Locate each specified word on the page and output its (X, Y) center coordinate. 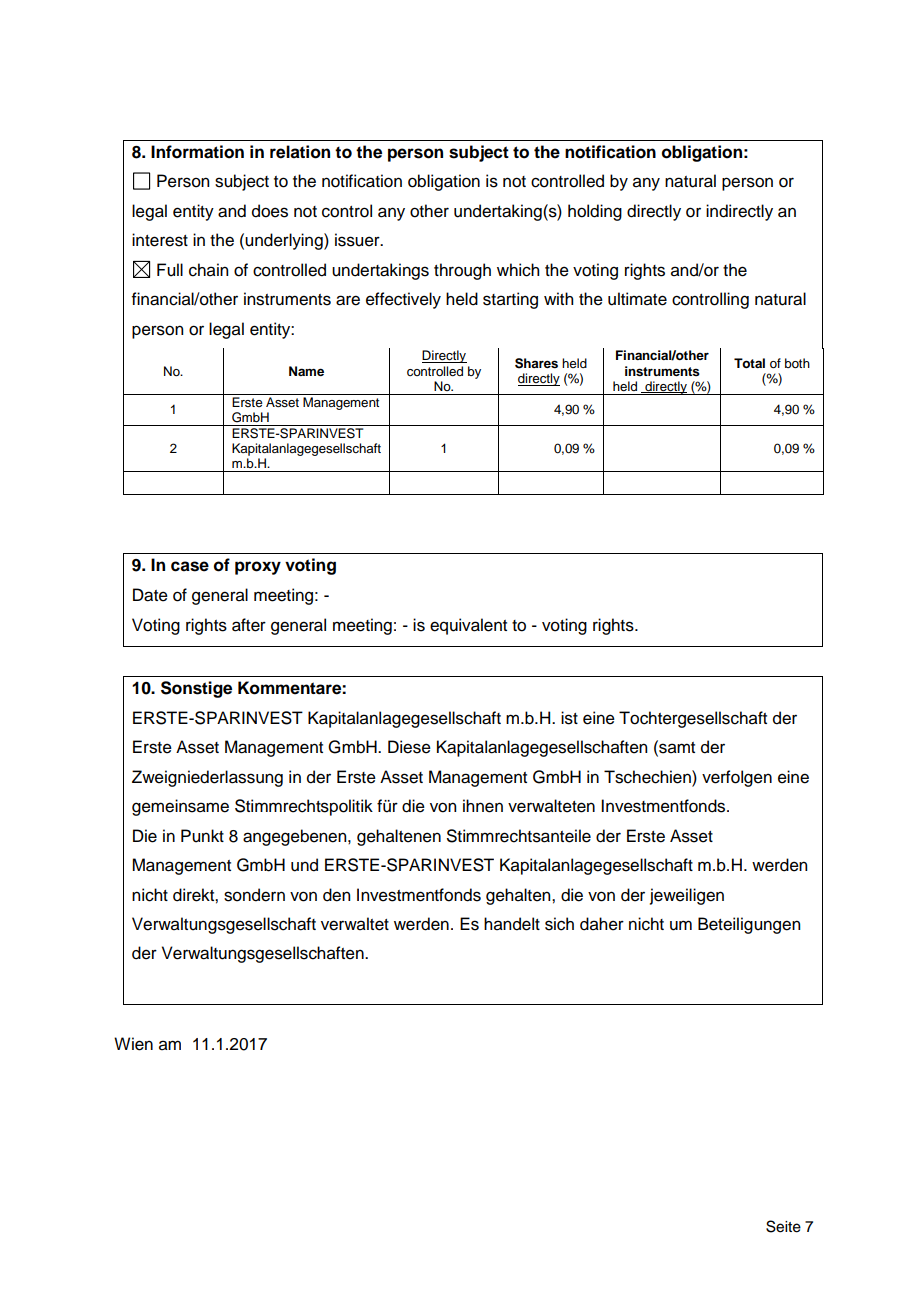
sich (559, 924)
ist (569, 718)
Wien (133, 1044)
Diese (409, 747)
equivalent (468, 626)
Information (197, 152)
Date (150, 595)
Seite (783, 1226)
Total (749, 363)
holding (595, 212)
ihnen (483, 806)
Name (306, 371)
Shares (536, 363)
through (462, 271)
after (249, 625)
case (190, 566)
